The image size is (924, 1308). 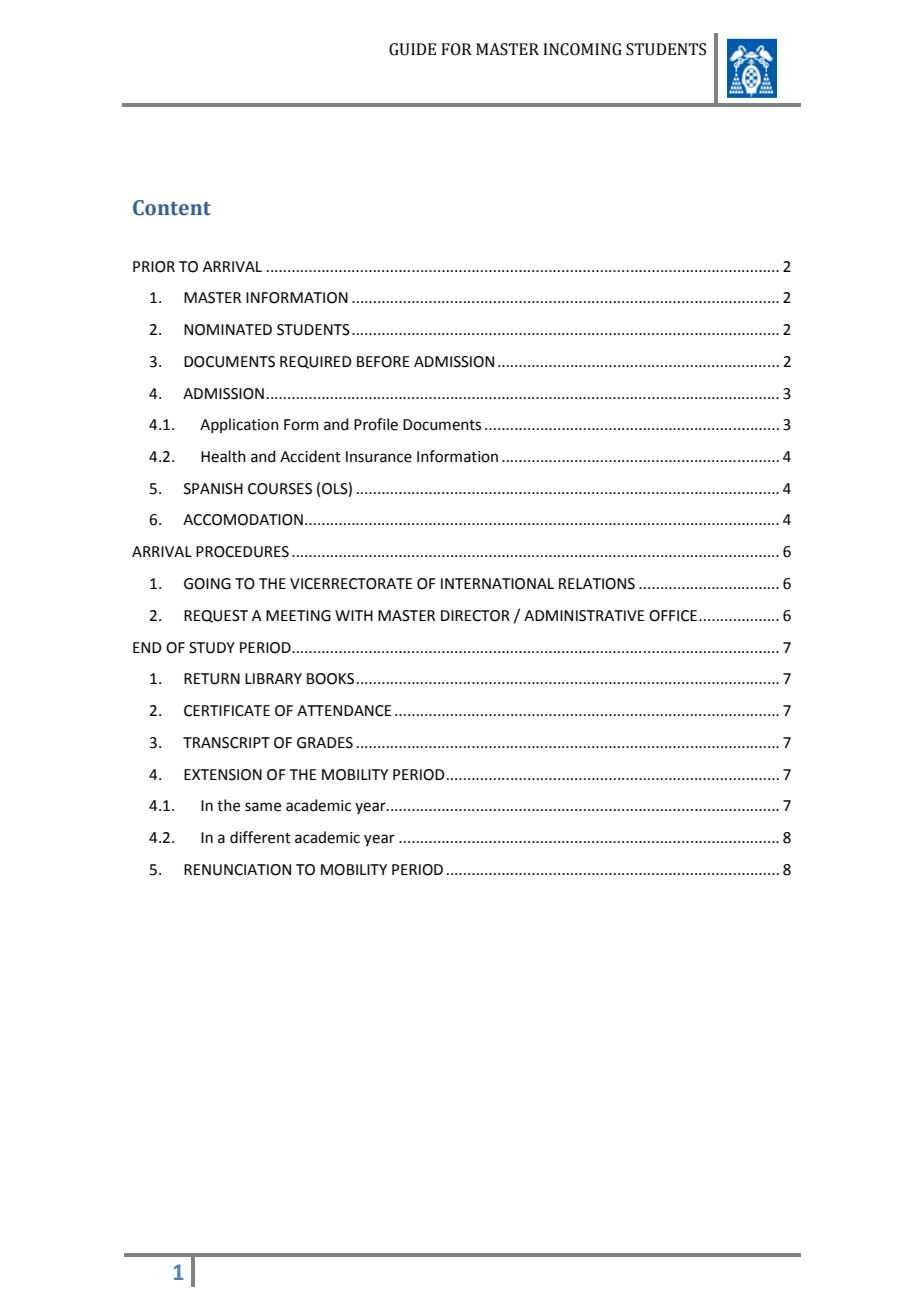 I want to click on Content, so click(x=172, y=208).
